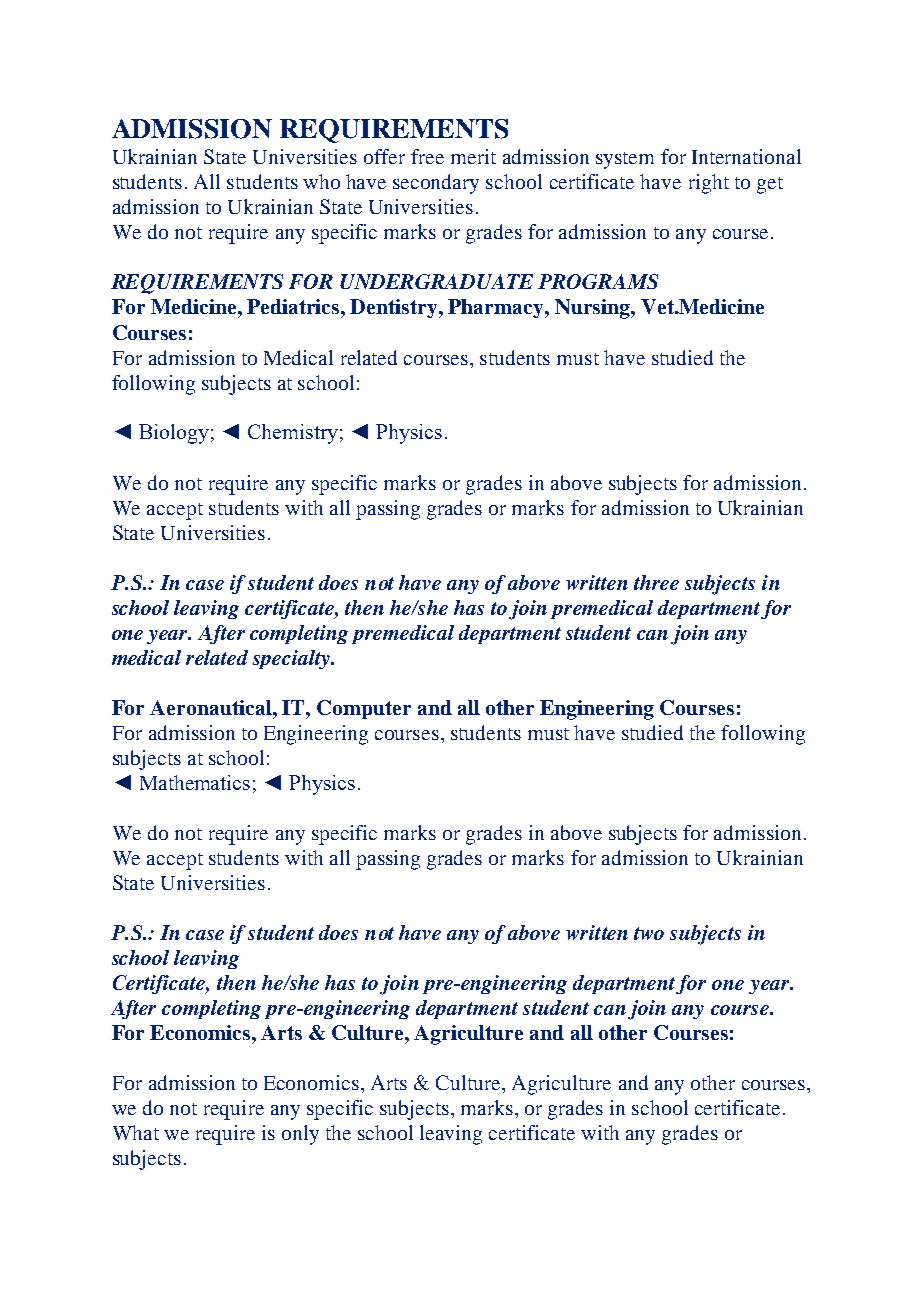 The image size is (924, 1308). Describe the element at coordinates (195, 782) in the document. I see `Mathematics` at that location.
